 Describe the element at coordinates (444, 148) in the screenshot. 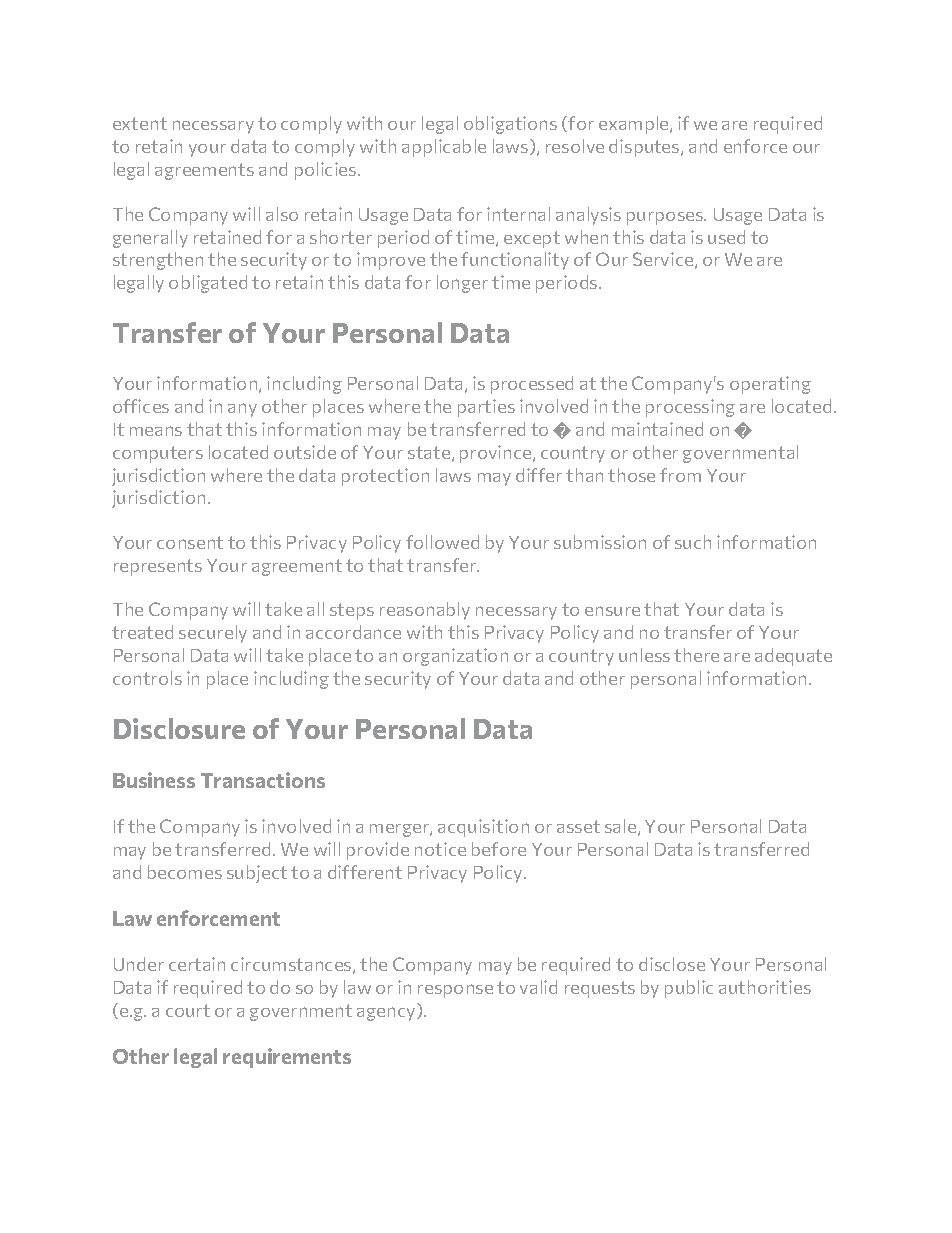

I see `applicable` at that location.
